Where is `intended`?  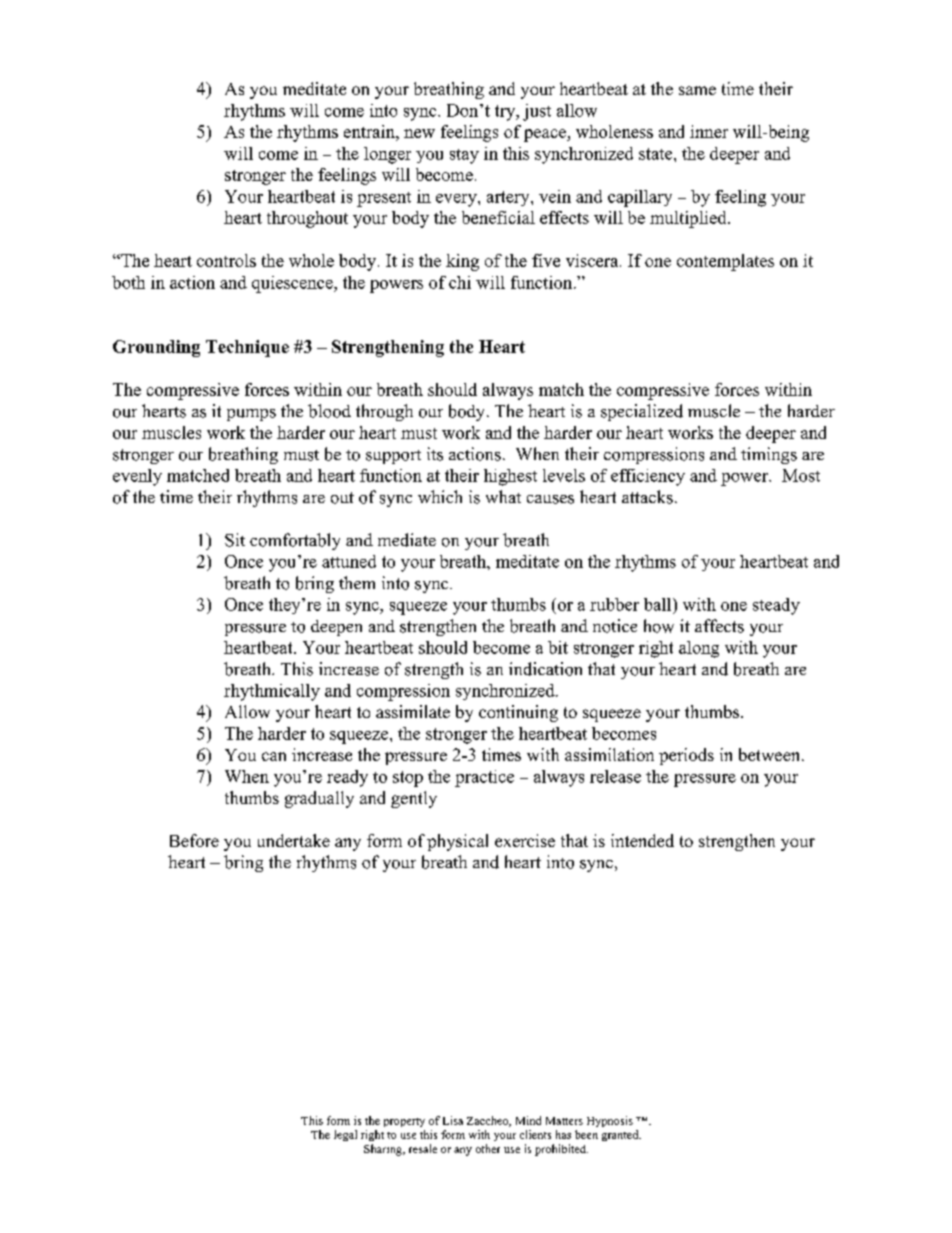 intended is located at coordinates (642, 840).
